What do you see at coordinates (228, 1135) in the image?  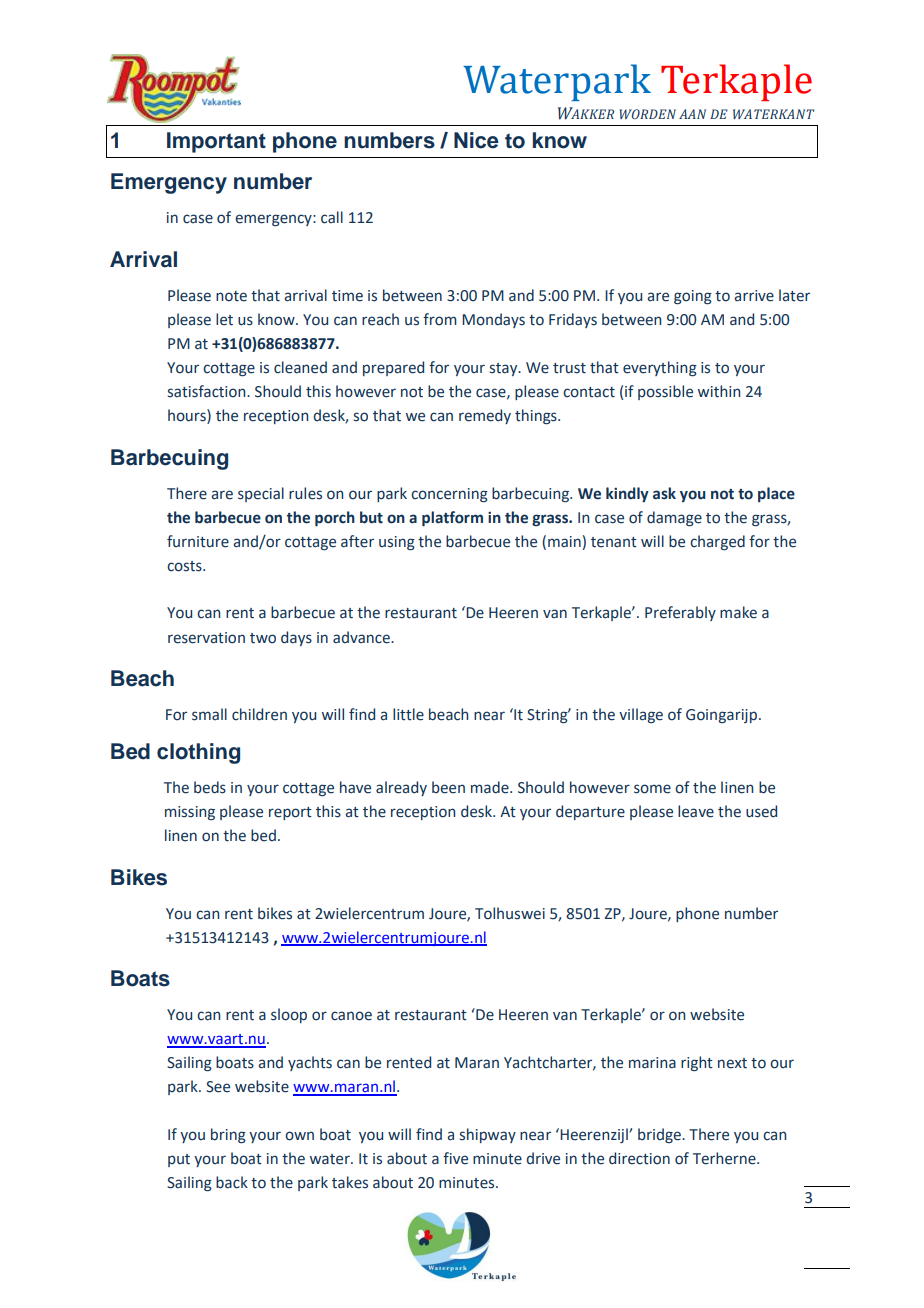 I see `bring` at bounding box center [228, 1135].
